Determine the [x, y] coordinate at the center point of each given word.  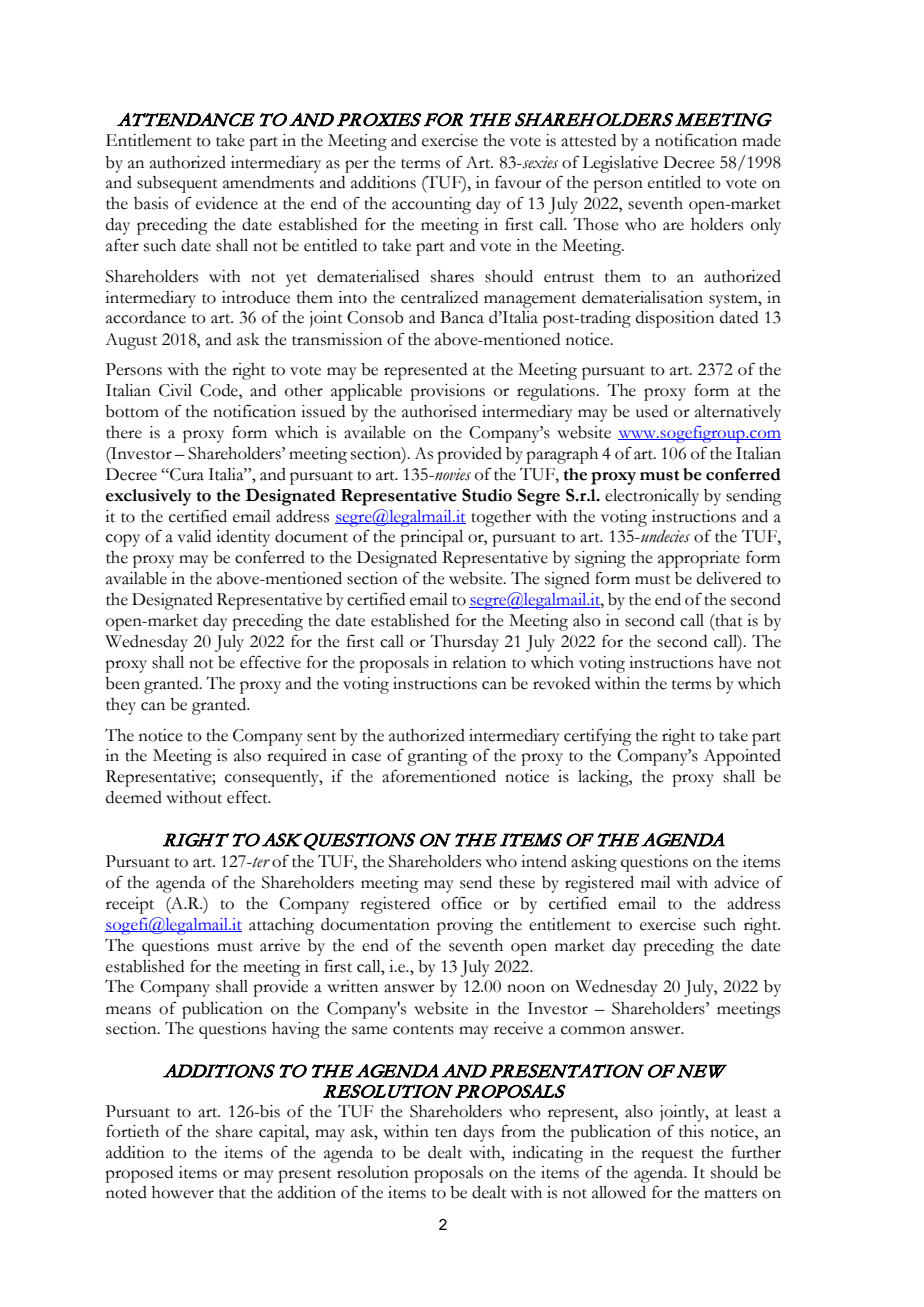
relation [479, 662]
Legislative [620, 164]
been [122, 683]
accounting [431, 205]
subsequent [177, 184]
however [183, 1192]
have [735, 662]
